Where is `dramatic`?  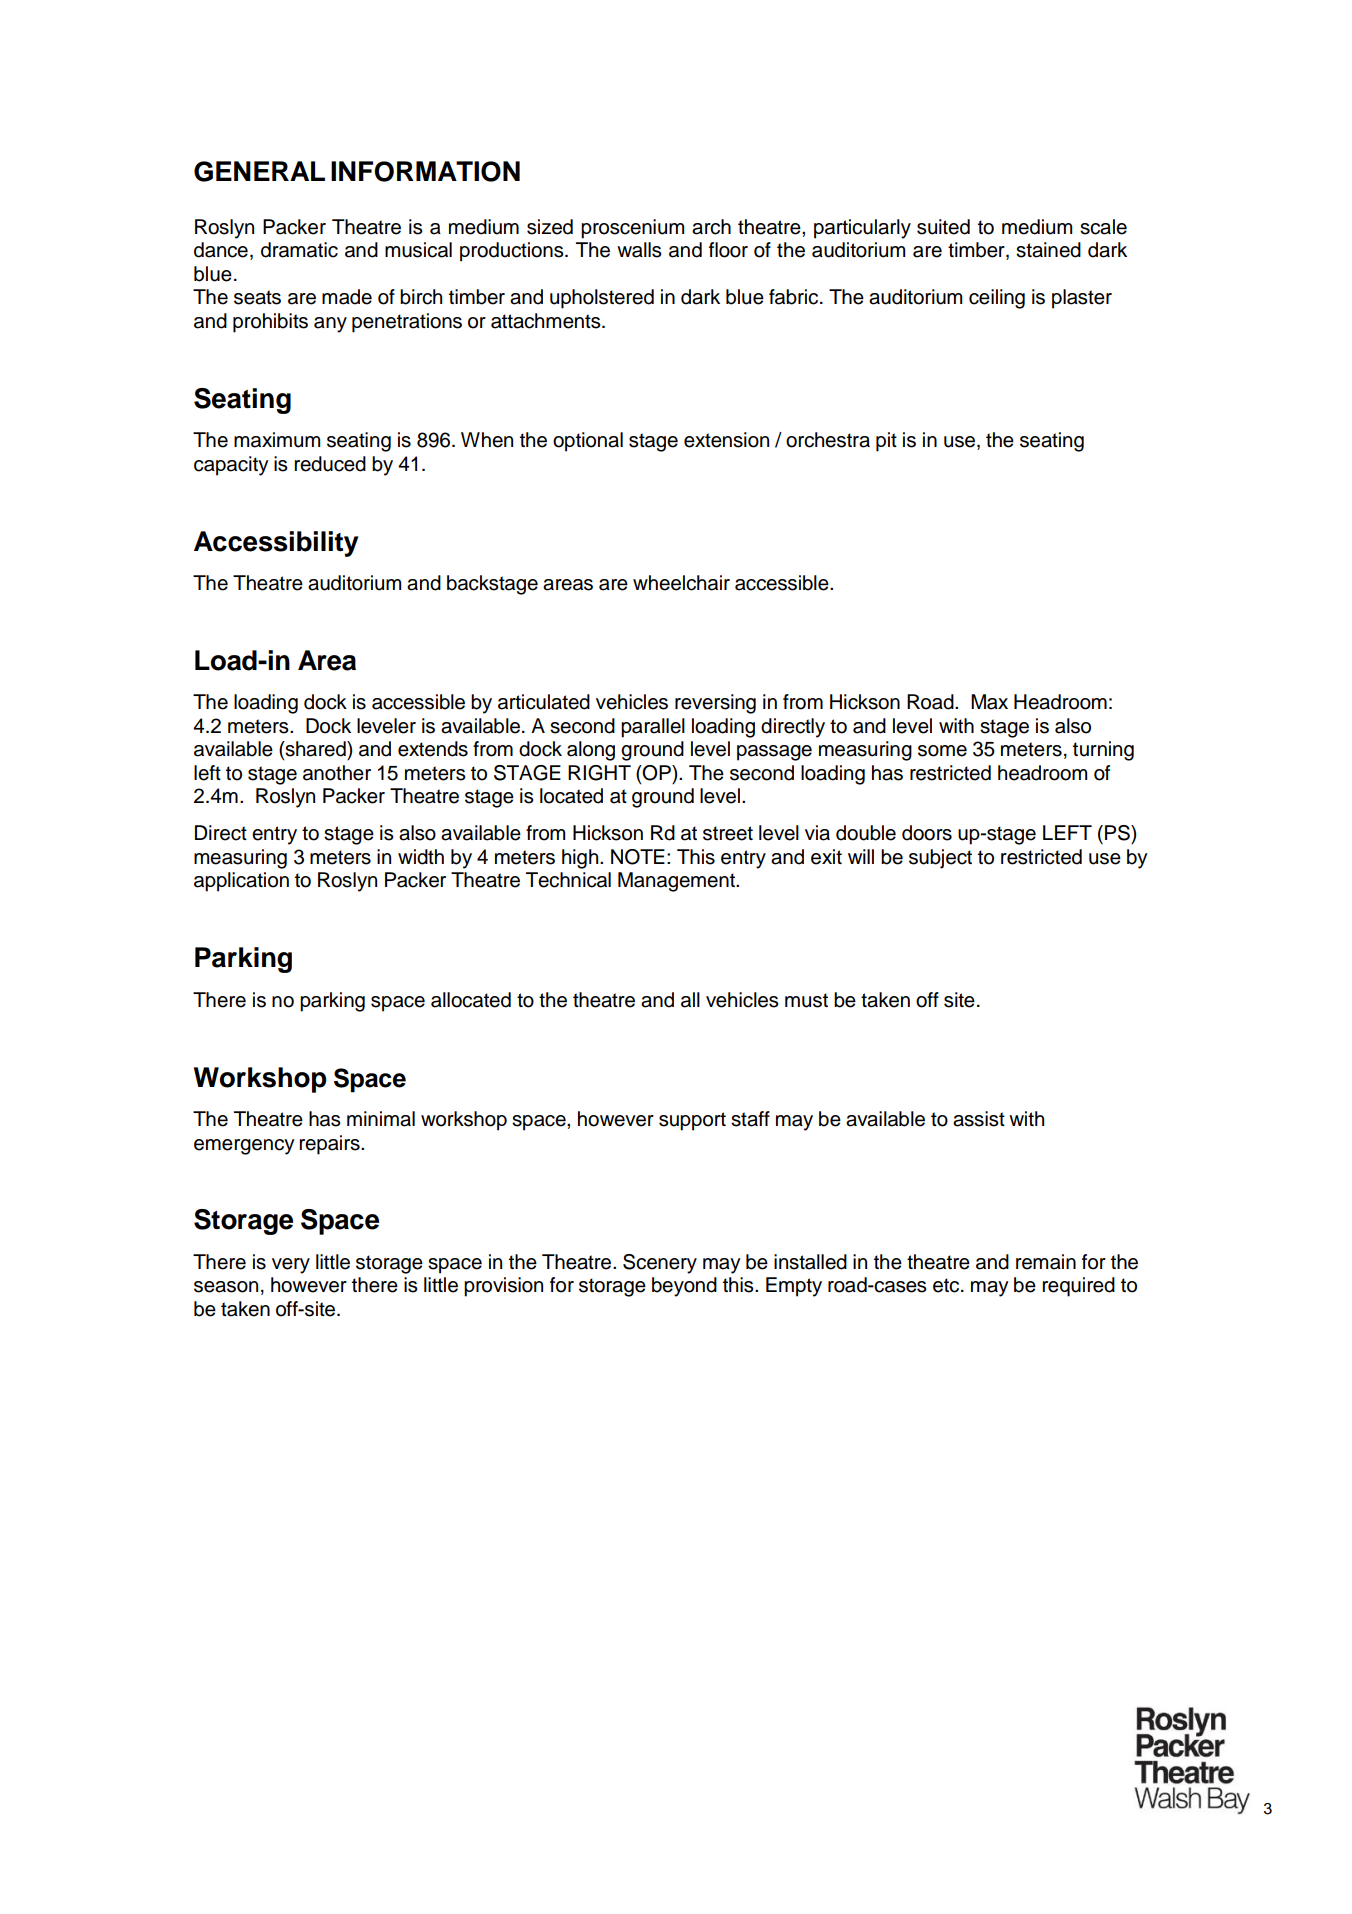
dramatic is located at coordinates (299, 250).
